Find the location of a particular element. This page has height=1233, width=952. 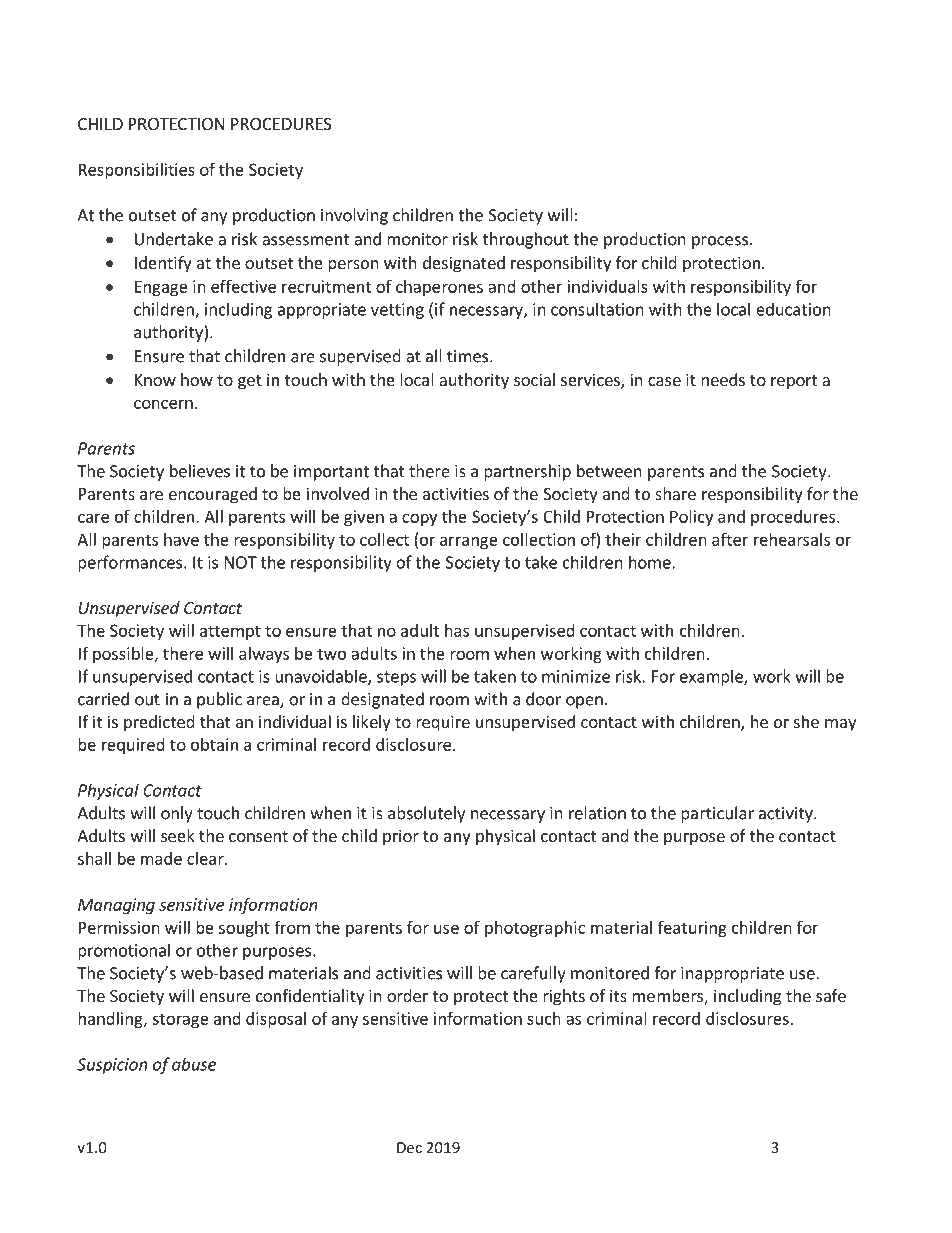

abuse is located at coordinates (194, 1064).
